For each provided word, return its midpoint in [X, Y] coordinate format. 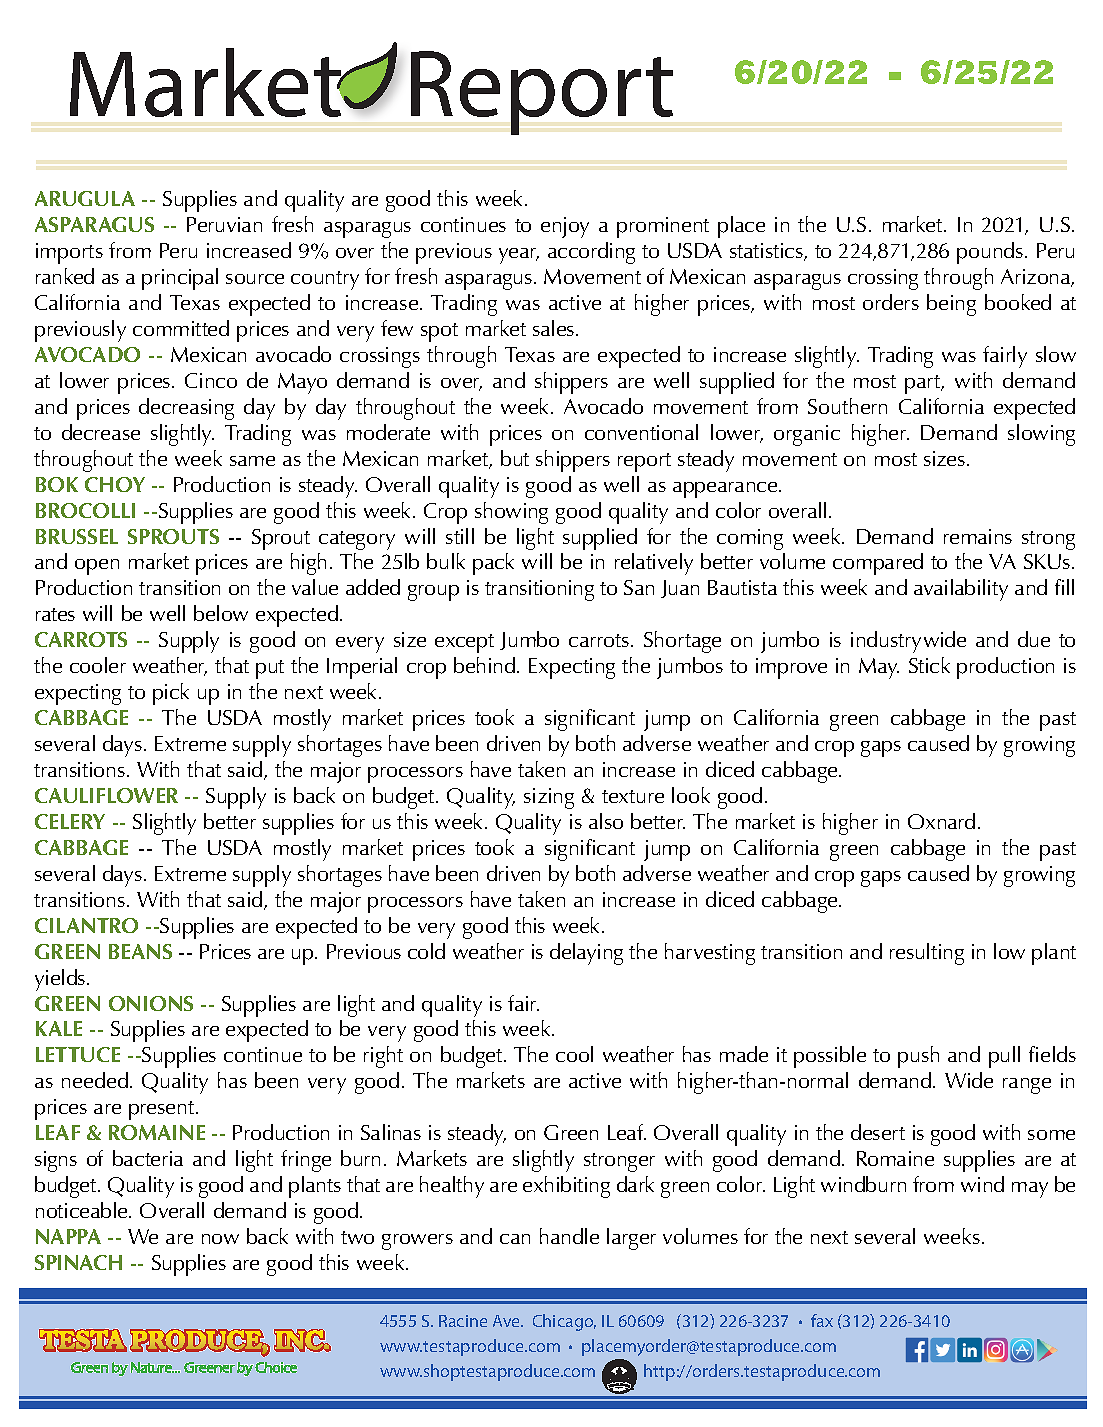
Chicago [564, 1322]
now [220, 1239]
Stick [929, 665]
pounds [991, 253]
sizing [549, 798]
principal [180, 279]
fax [822, 1320]
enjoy [565, 227]
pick [171, 694]
